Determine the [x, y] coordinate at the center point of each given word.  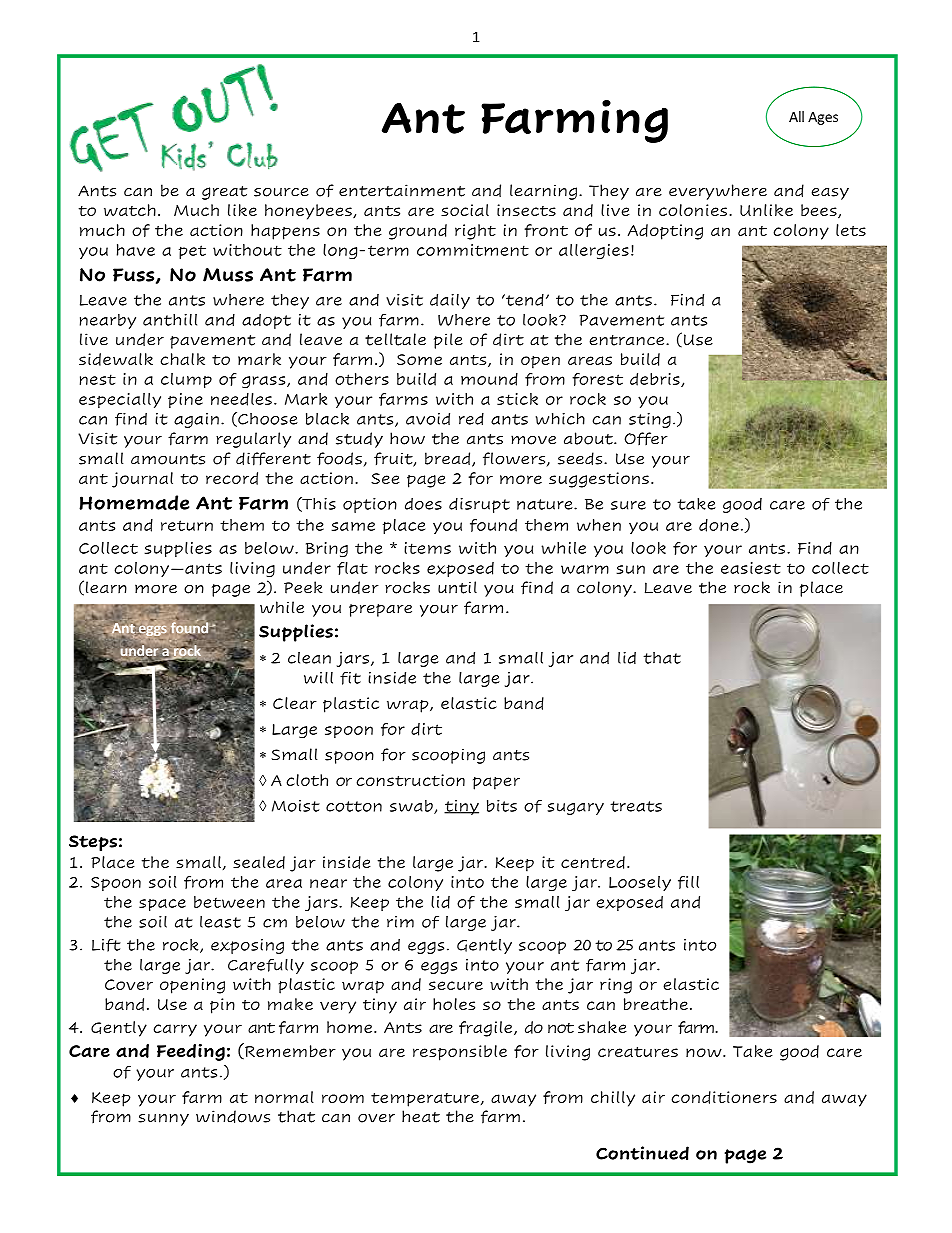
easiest [751, 568]
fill [688, 882]
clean [309, 658]
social [465, 210]
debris [656, 380]
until [457, 587]
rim [400, 922]
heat [421, 1116]
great [224, 193]
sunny [163, 1120]
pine [185, 400]
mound [489, 379]
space [162, 905]
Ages [823, 118]
